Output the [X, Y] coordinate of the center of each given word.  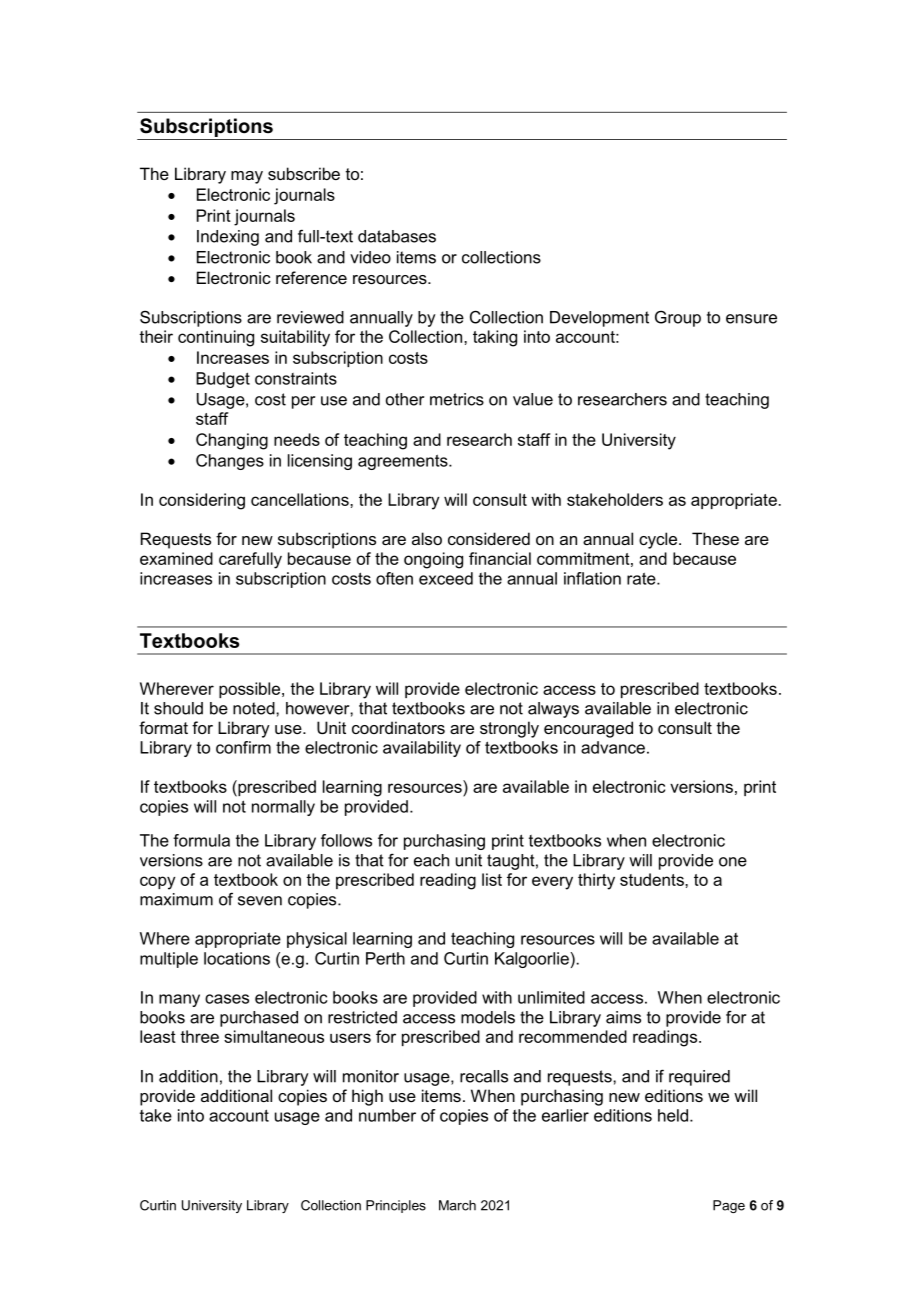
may [247, 177]
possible [251, 690]
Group [678, 318]
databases [397, 236]
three [199, 1036]
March [457, 1205]
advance [613, 747]
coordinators [398, 727]
